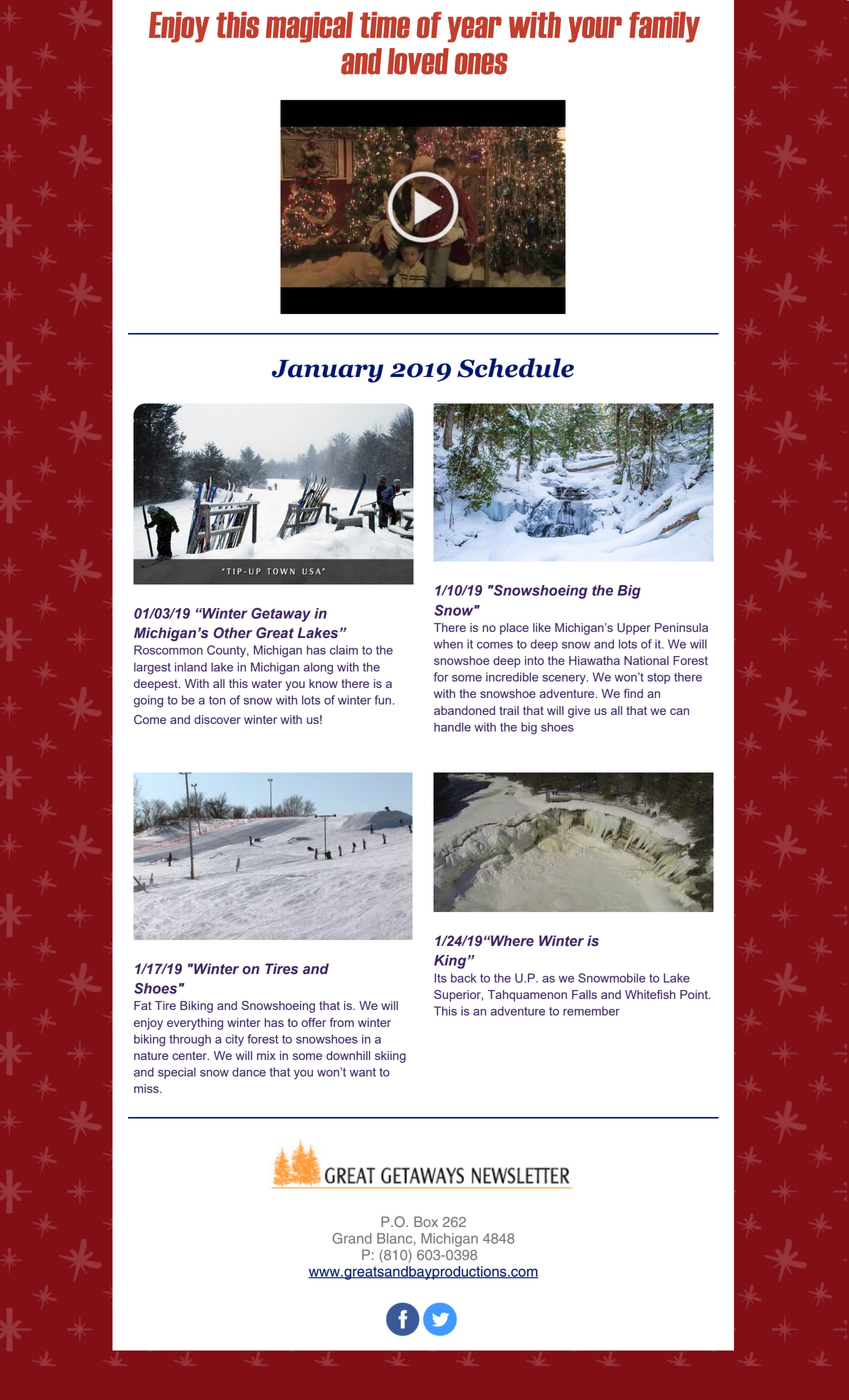  Describe the element at coordinates (328, 371) in the image. I see `January` at that location.
